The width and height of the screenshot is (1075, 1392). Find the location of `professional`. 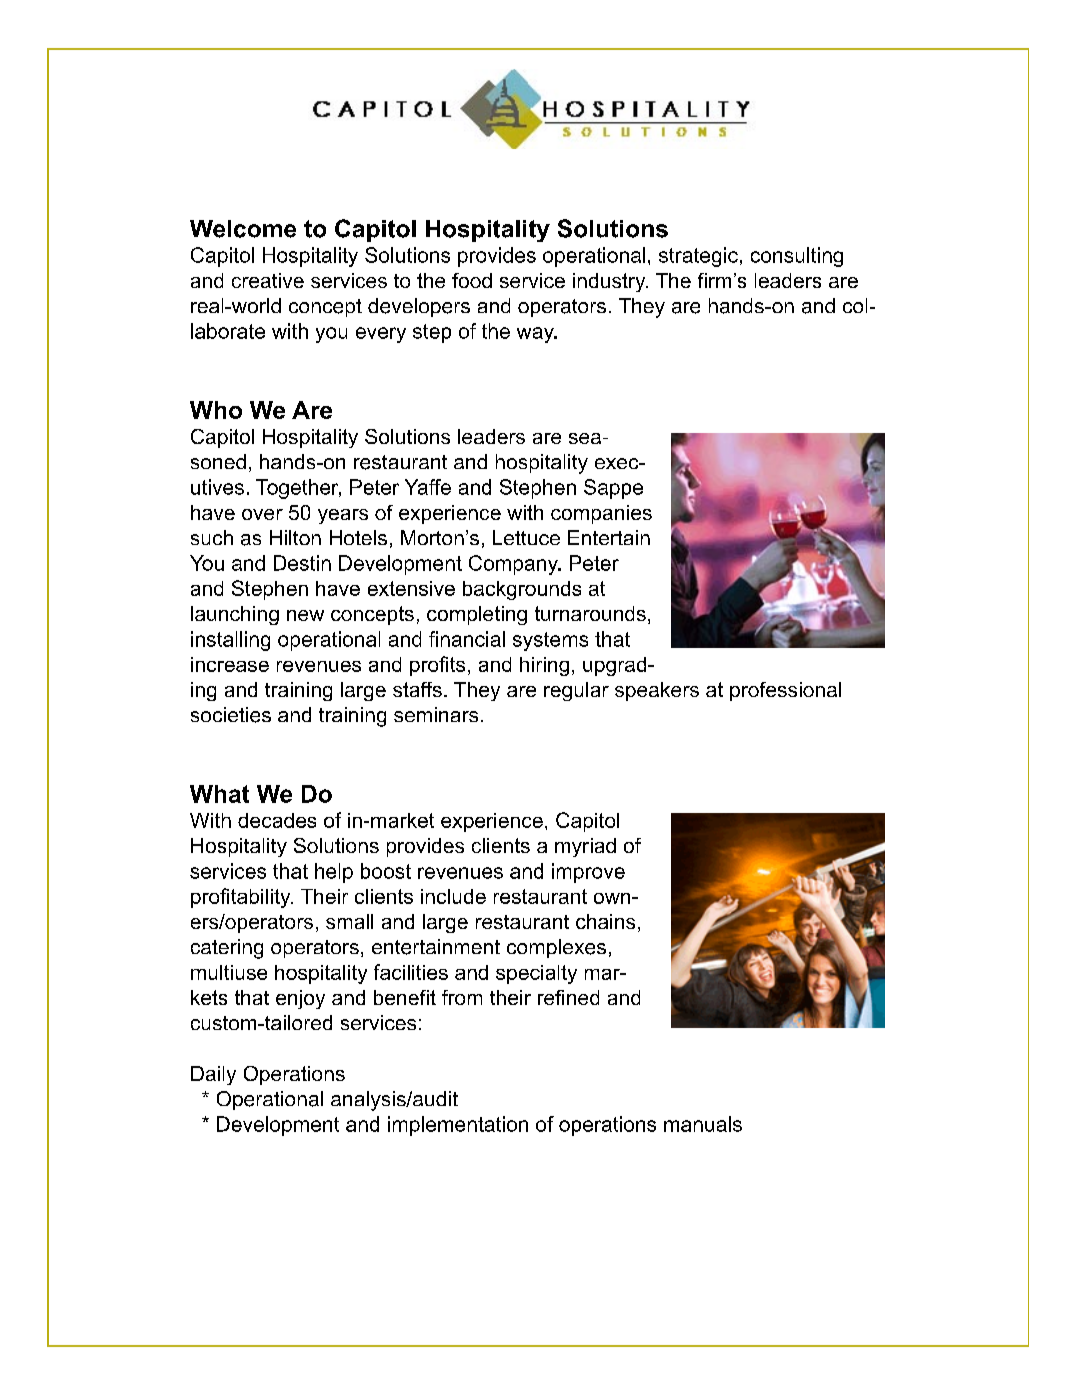

professional is located at coordinates (785, 691).
